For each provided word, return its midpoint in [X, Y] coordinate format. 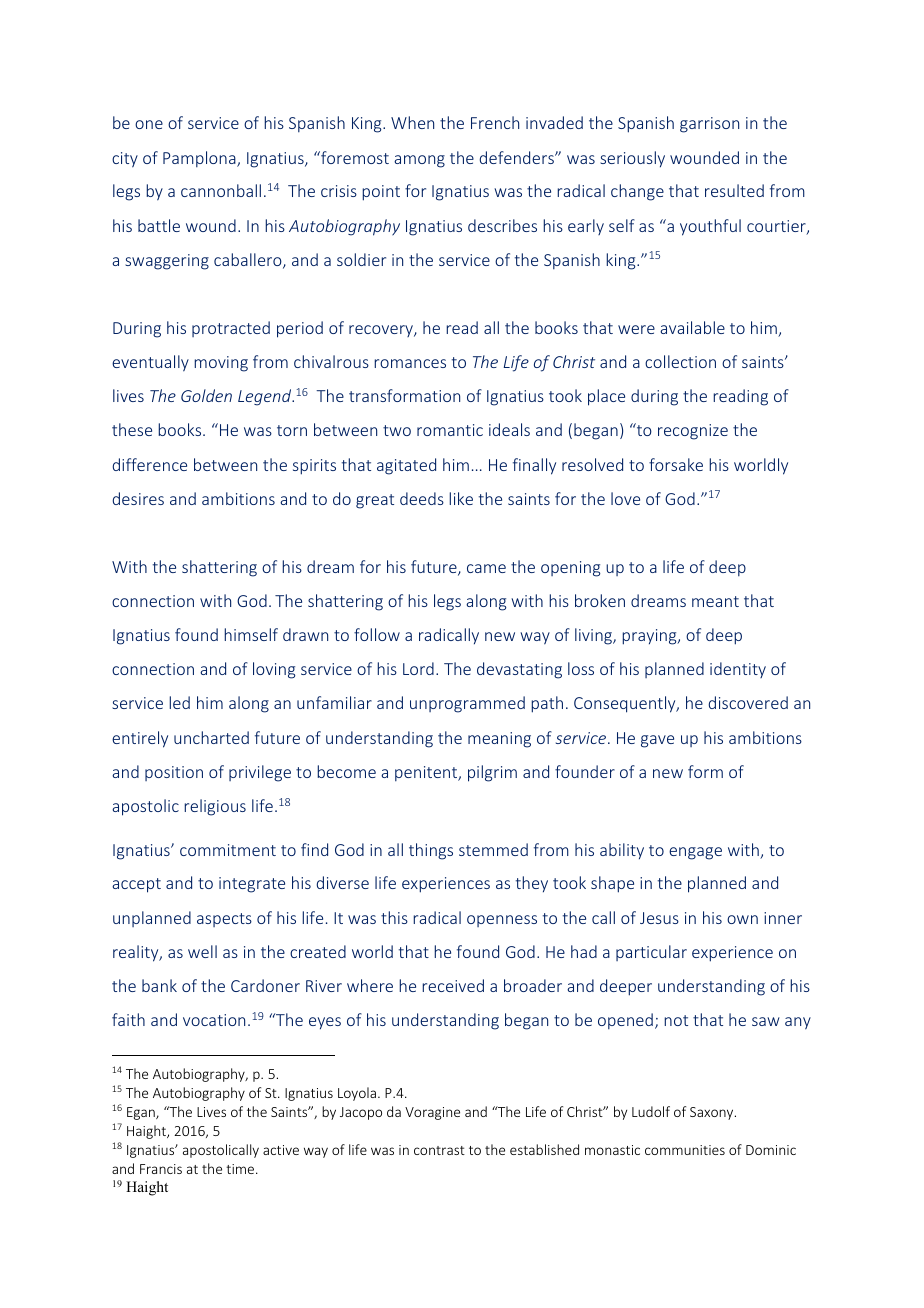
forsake [676, 464]
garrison [709, 125]
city [125, 160]
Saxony [713, 1113]
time [241, 1169]
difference [149, 464]
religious [215, 807]
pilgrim [492, 773]
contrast [439, 1150]
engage [695, 853]
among [419, 161]
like [461, 498]
